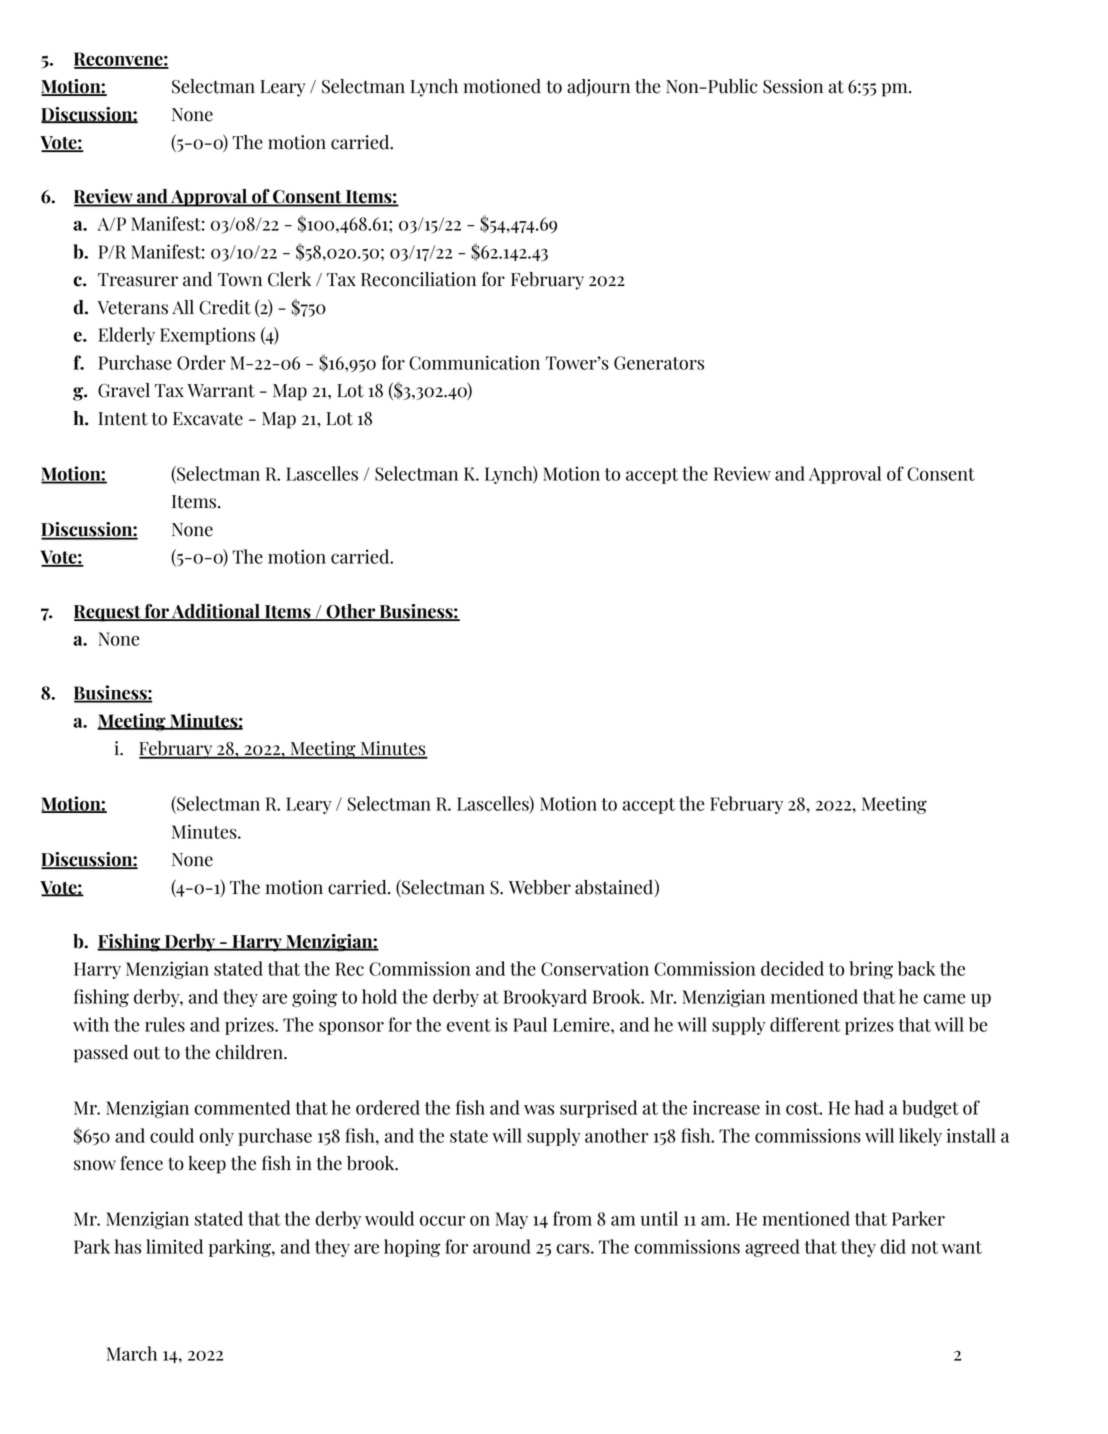 This screenshot has width=1108, height=1434. Describe the element at coordinates (418, 279) in the screenshot. I see `Reconciliation` at that location.
